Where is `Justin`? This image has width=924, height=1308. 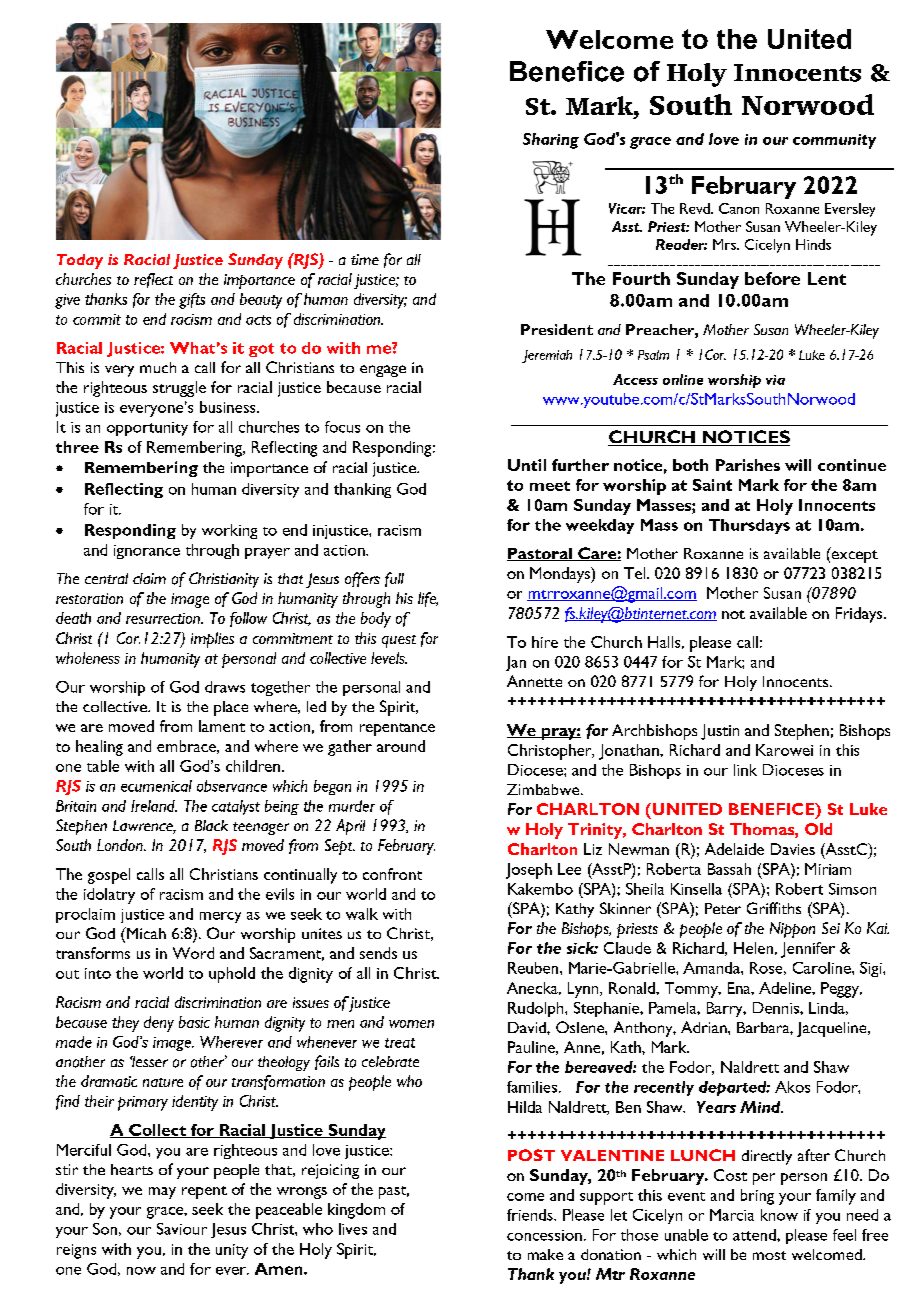
Justin is located at coordinates (720, 732).
